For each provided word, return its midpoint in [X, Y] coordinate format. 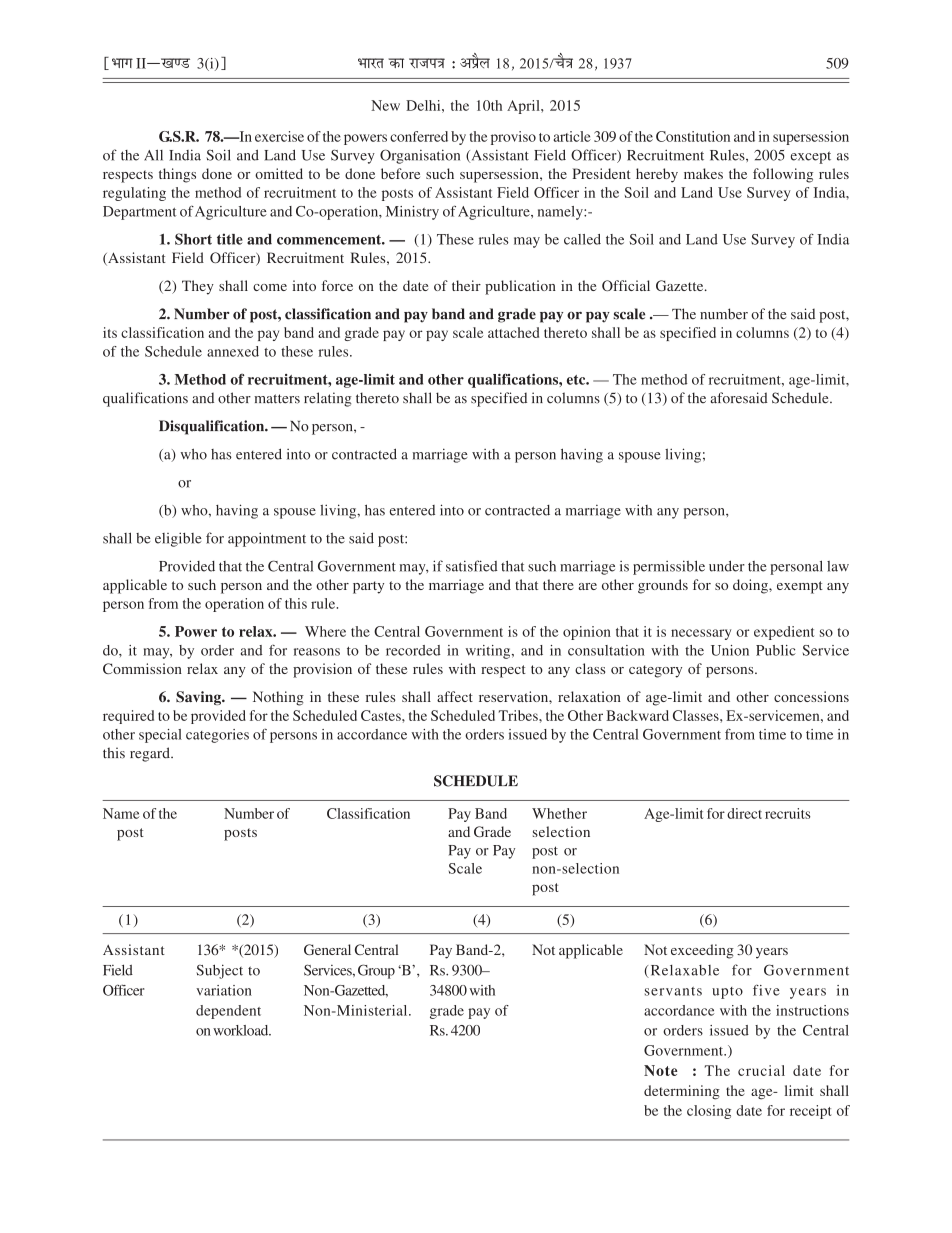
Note [661, 1070]
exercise [279, 136]
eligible [178, 539]
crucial [761, 1070]
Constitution [693, 136]
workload [242, 1030]
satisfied [472, 566]
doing [751, 586]
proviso [513, 138]
